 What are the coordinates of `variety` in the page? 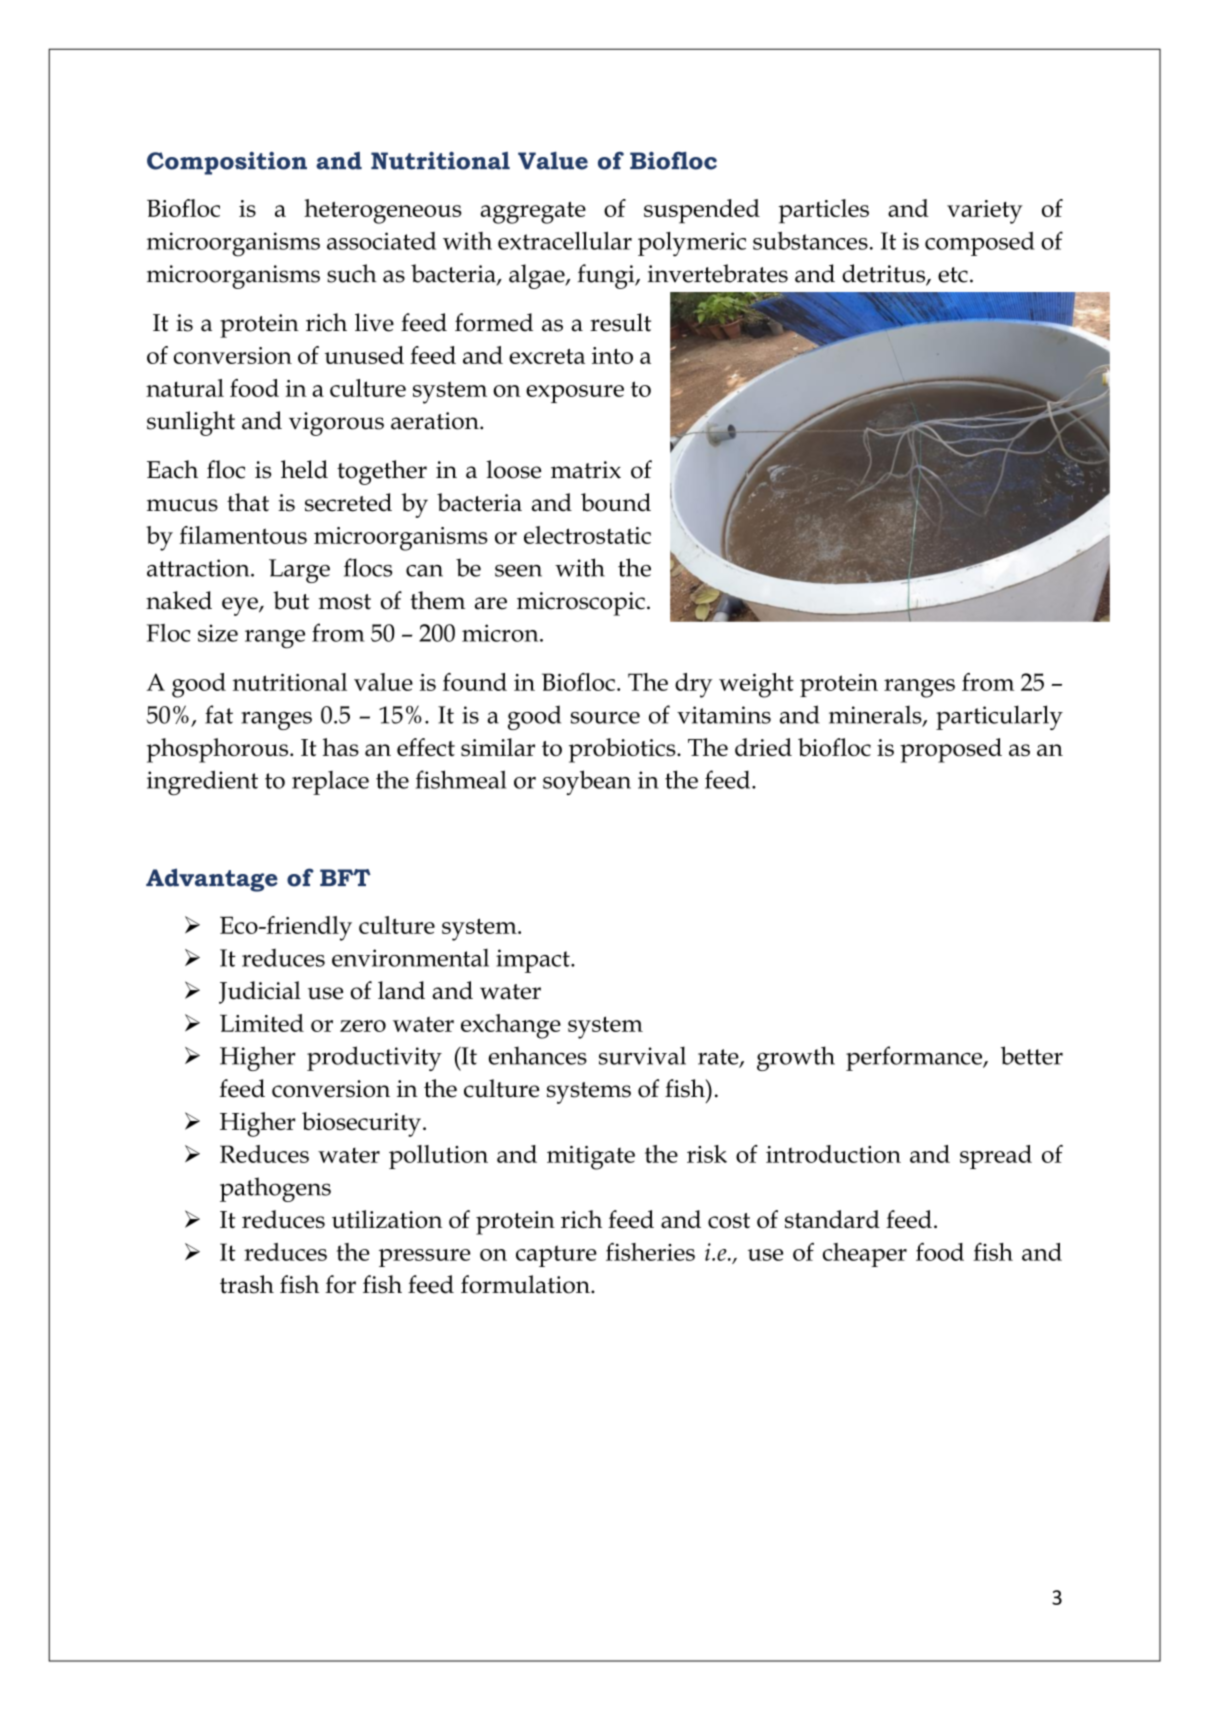 It's located at (985, 212).
